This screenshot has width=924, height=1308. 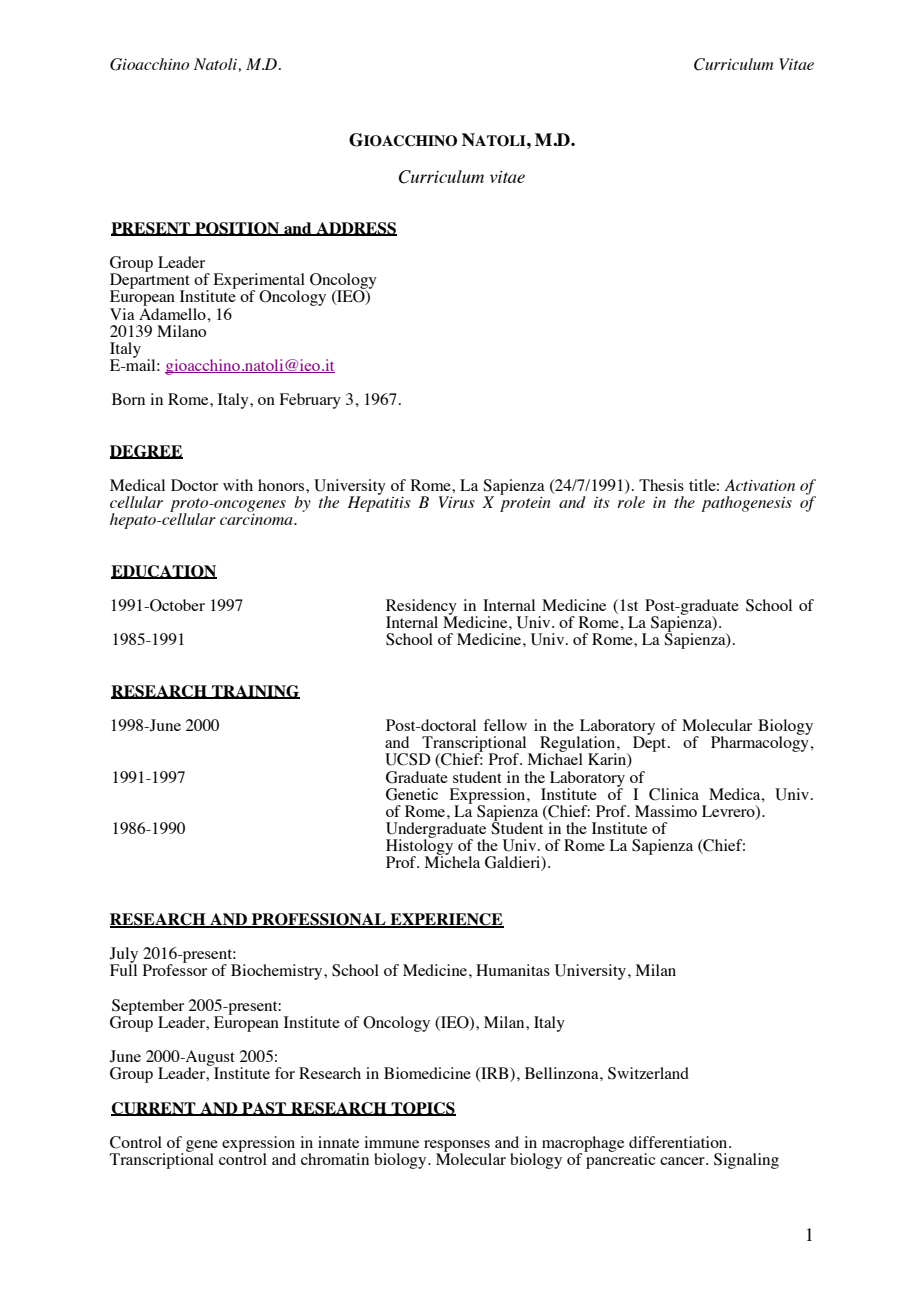 What do you see at coordinates (154, 1109) in the screenshot?
I see `CURRENT` at bounding box center [154, 1109].
